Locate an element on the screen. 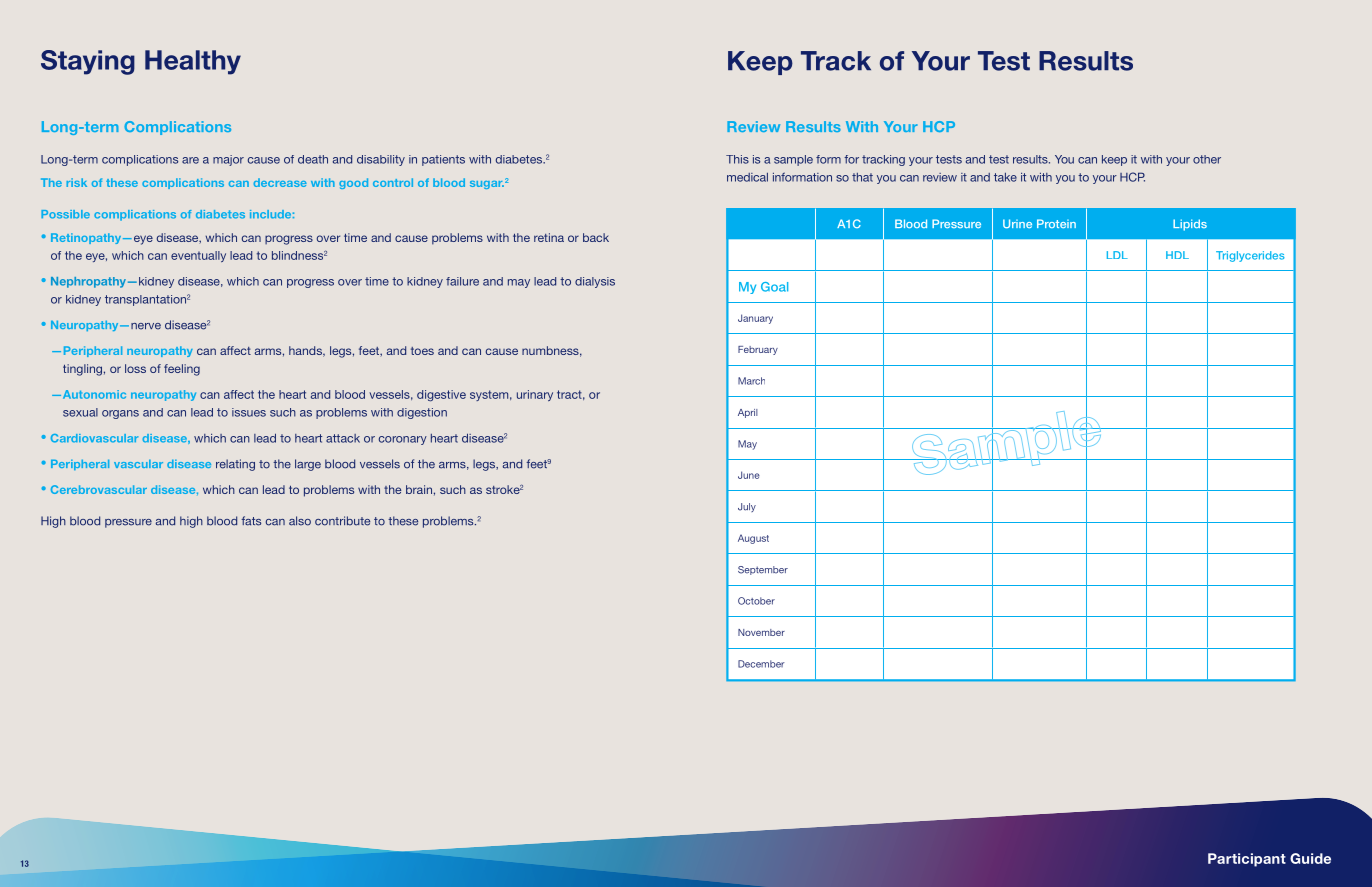 Image resolution: width=1372 pixels, height=887 pixels. HDL is located at coordinates (1177, 255).
